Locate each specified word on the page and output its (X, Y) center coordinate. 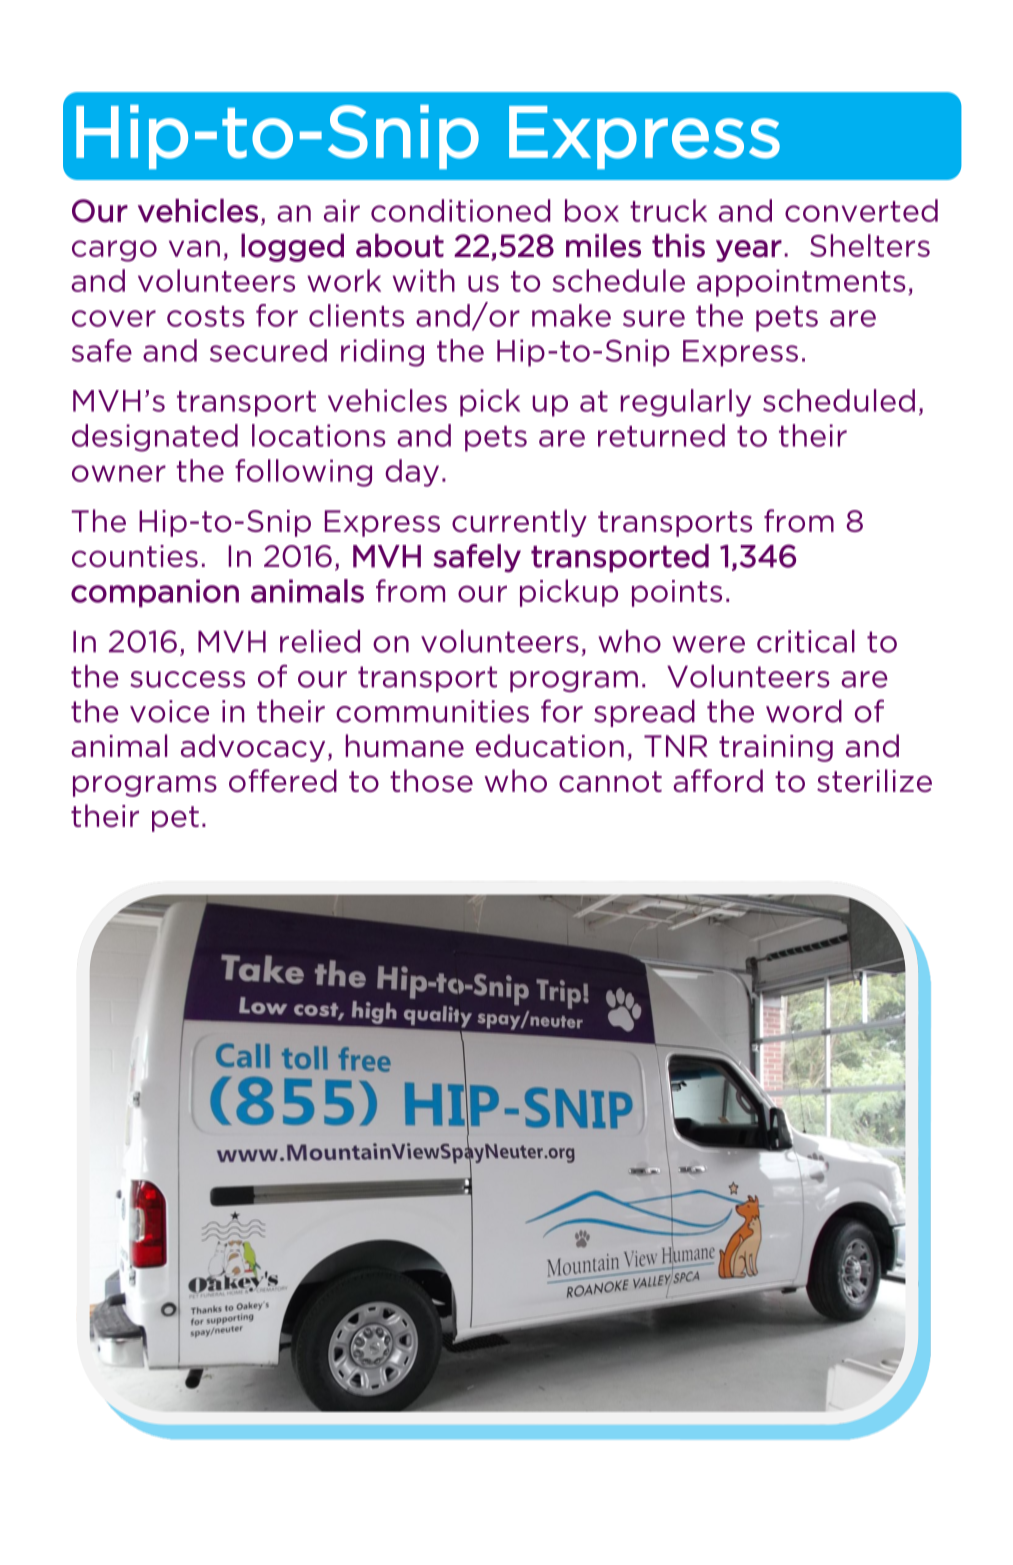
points (677, 593)
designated (155, 438)
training (776, 748)
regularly (686, 403)
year (749, 251)
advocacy (253, 748)
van (194, 248)
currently (519, 523)
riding (382, 353)
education (550, 745)
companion (155, 593)
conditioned (460, 210)
